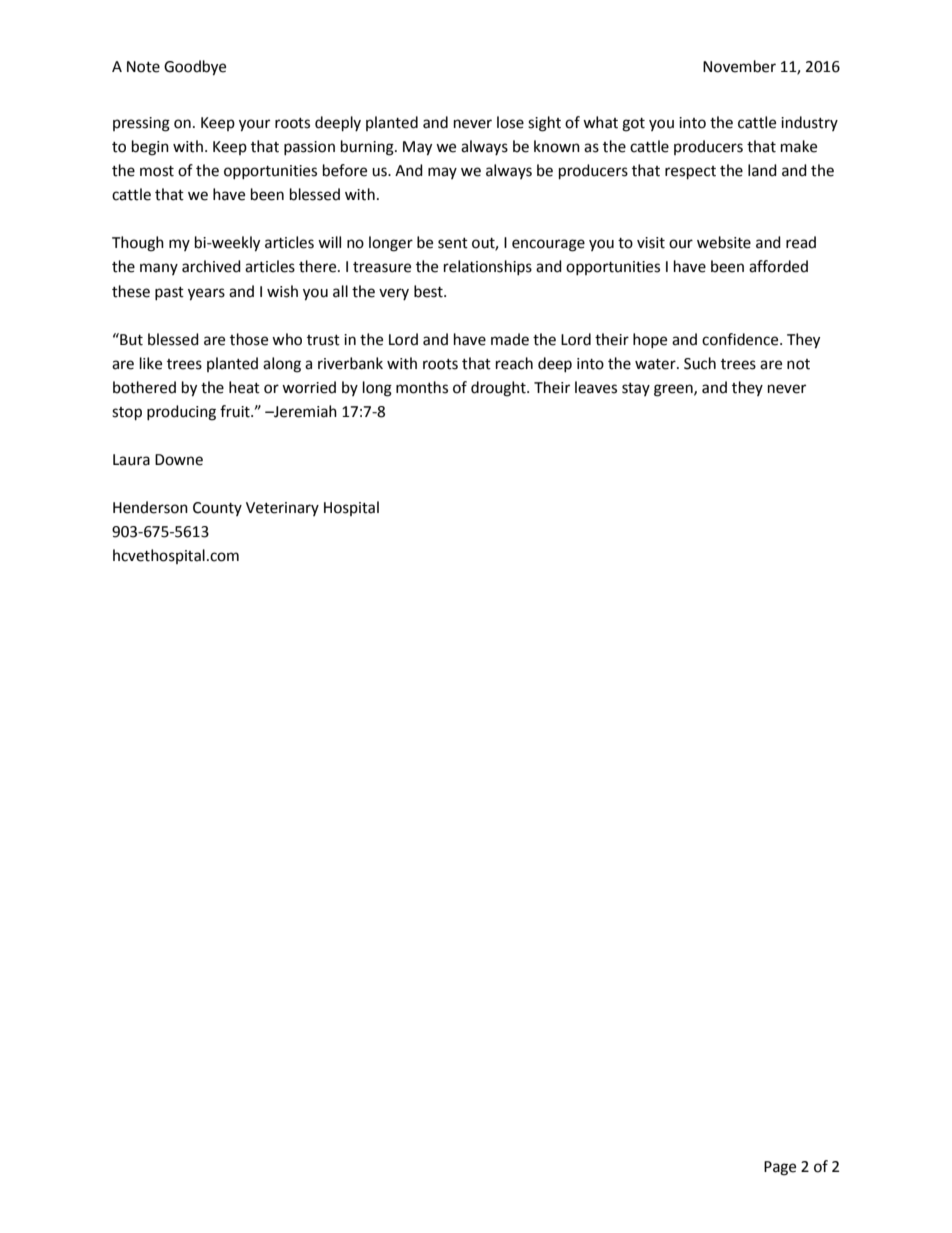 The image size is (952, 1233). Describe the element at coordinates (780, 1168) in the screenshot. I see `Page` at that location.
